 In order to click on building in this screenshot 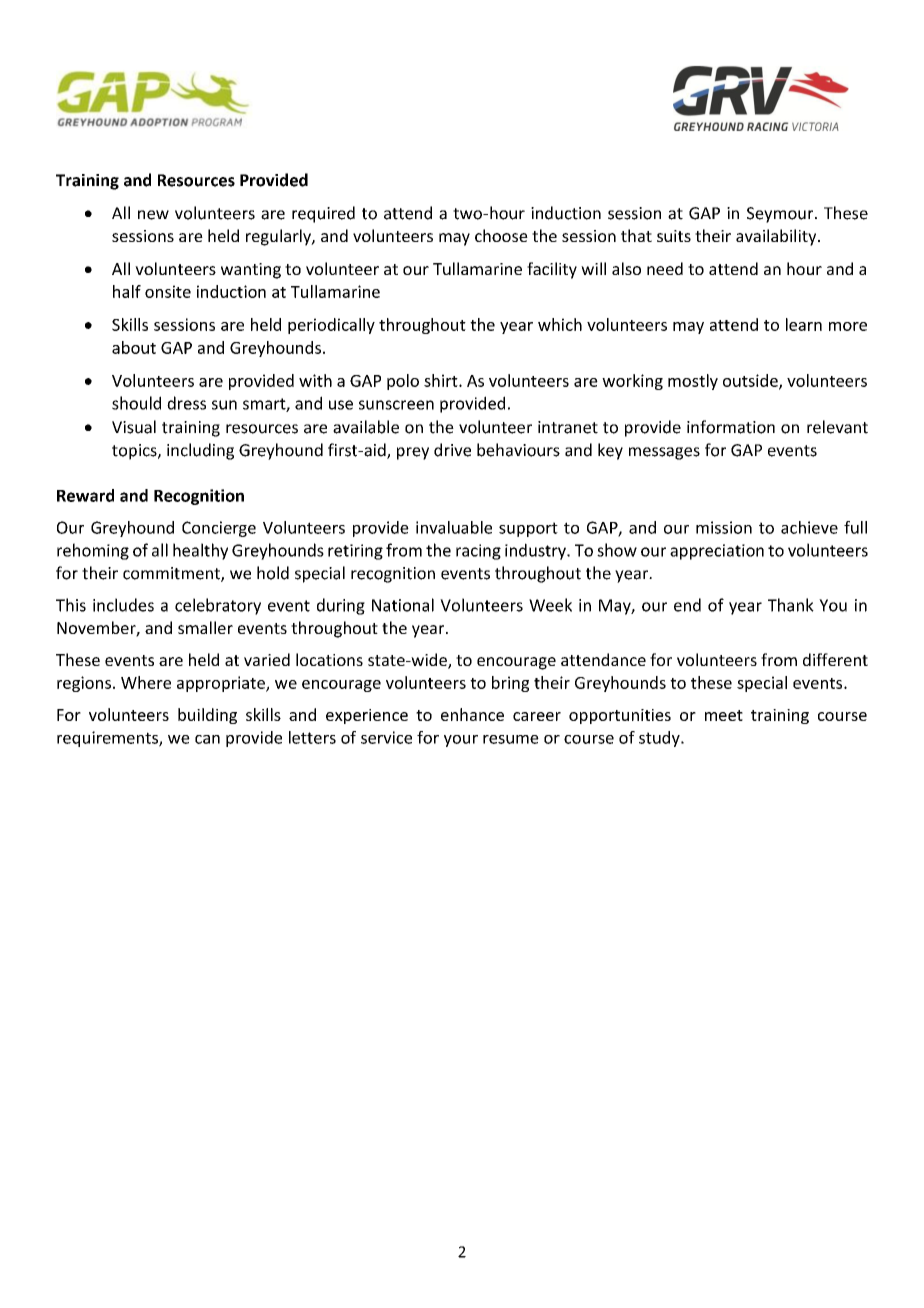, I will do `click(207, 716)`.
